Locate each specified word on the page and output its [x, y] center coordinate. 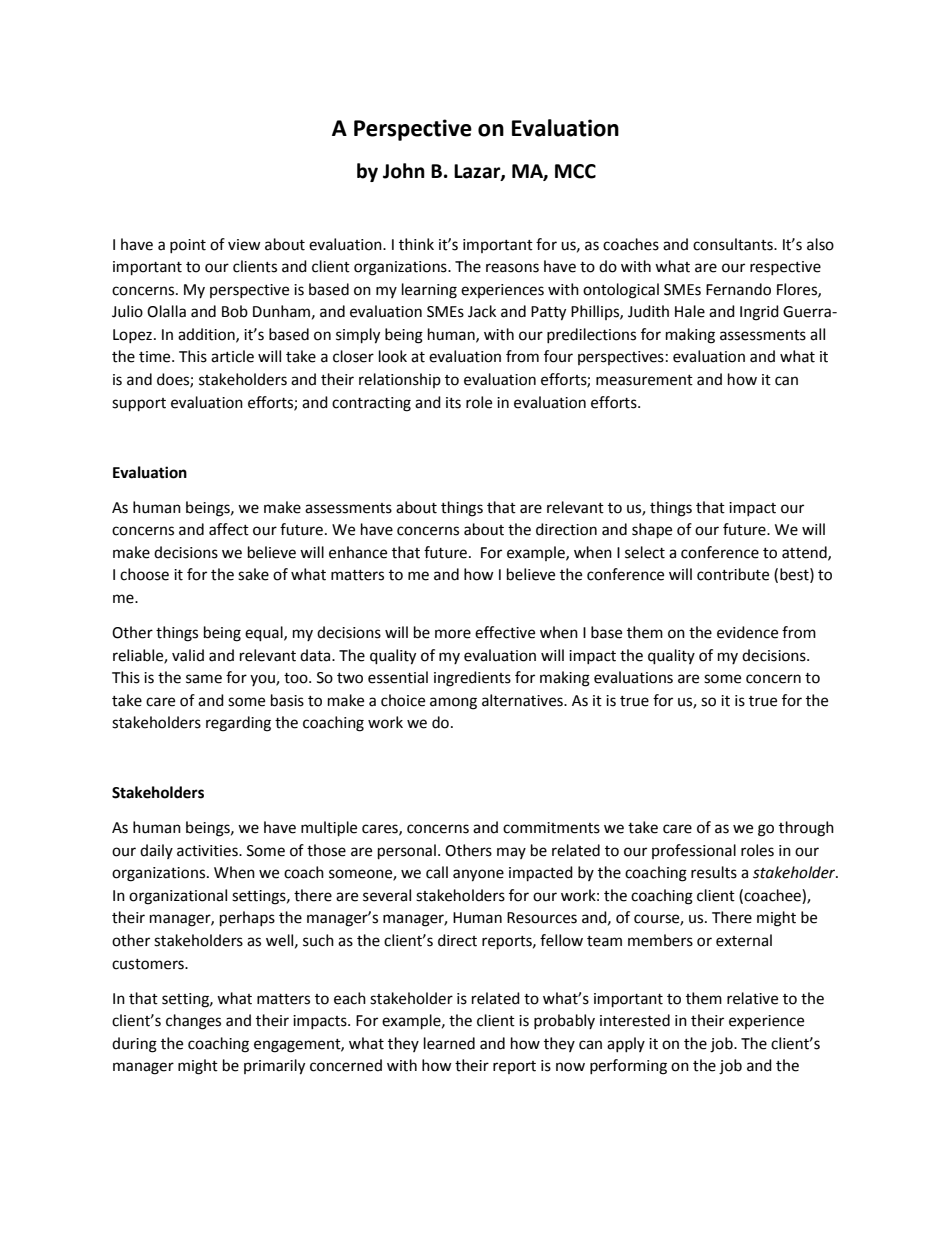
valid [188, 655]
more [453, 634]
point [188, 246]
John [404, 171]
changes [193, 1022]
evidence [747, 632]
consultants [734, 244]
